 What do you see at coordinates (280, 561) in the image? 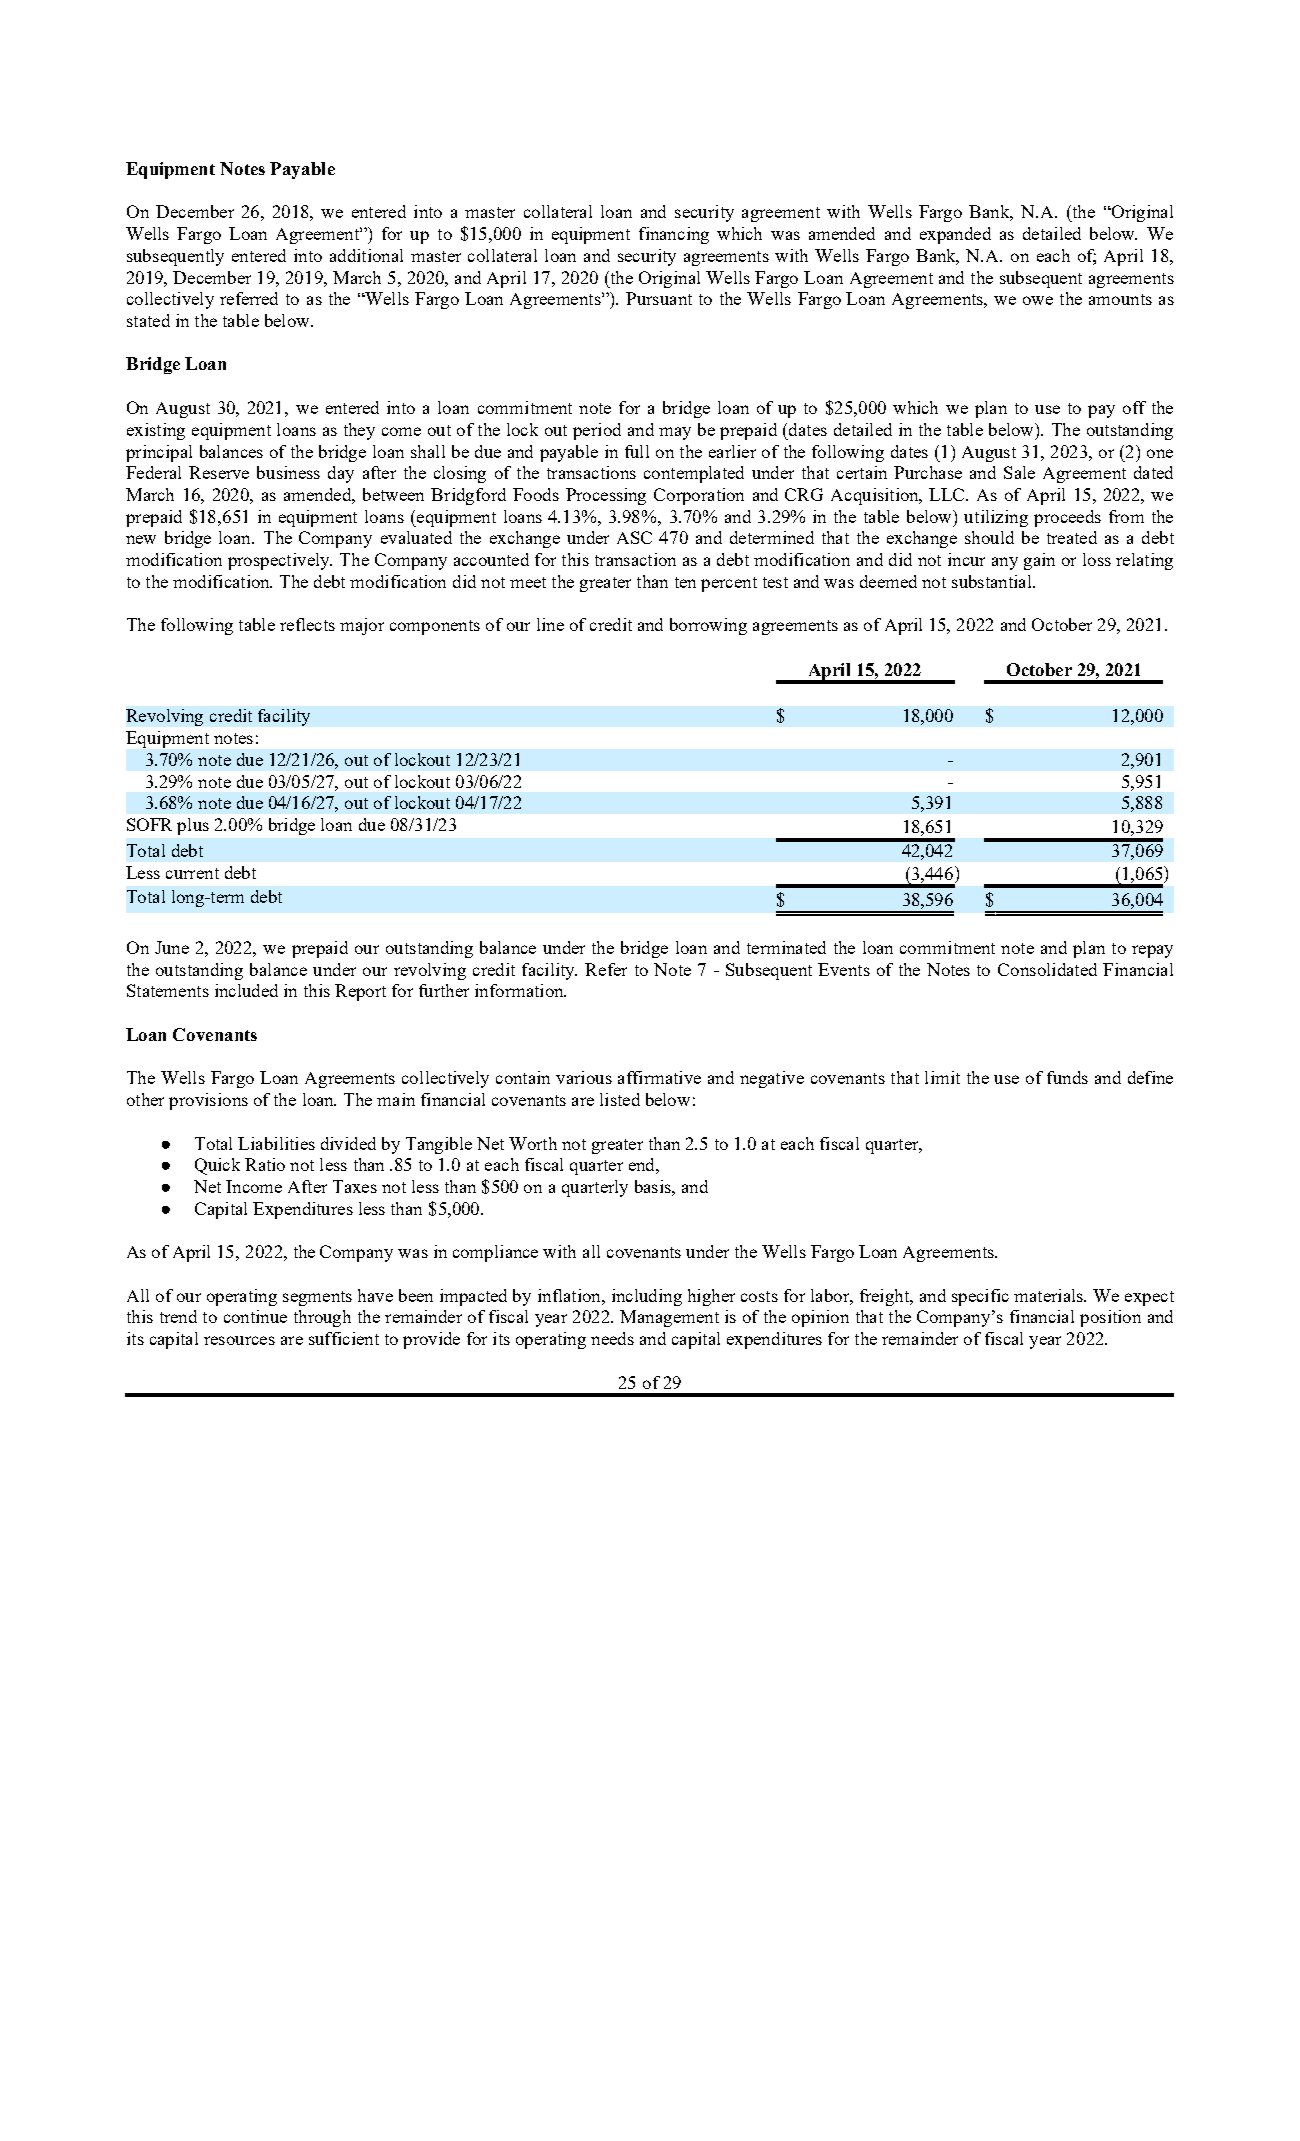
I see `prospectively` at bounding box center [280, 561].
